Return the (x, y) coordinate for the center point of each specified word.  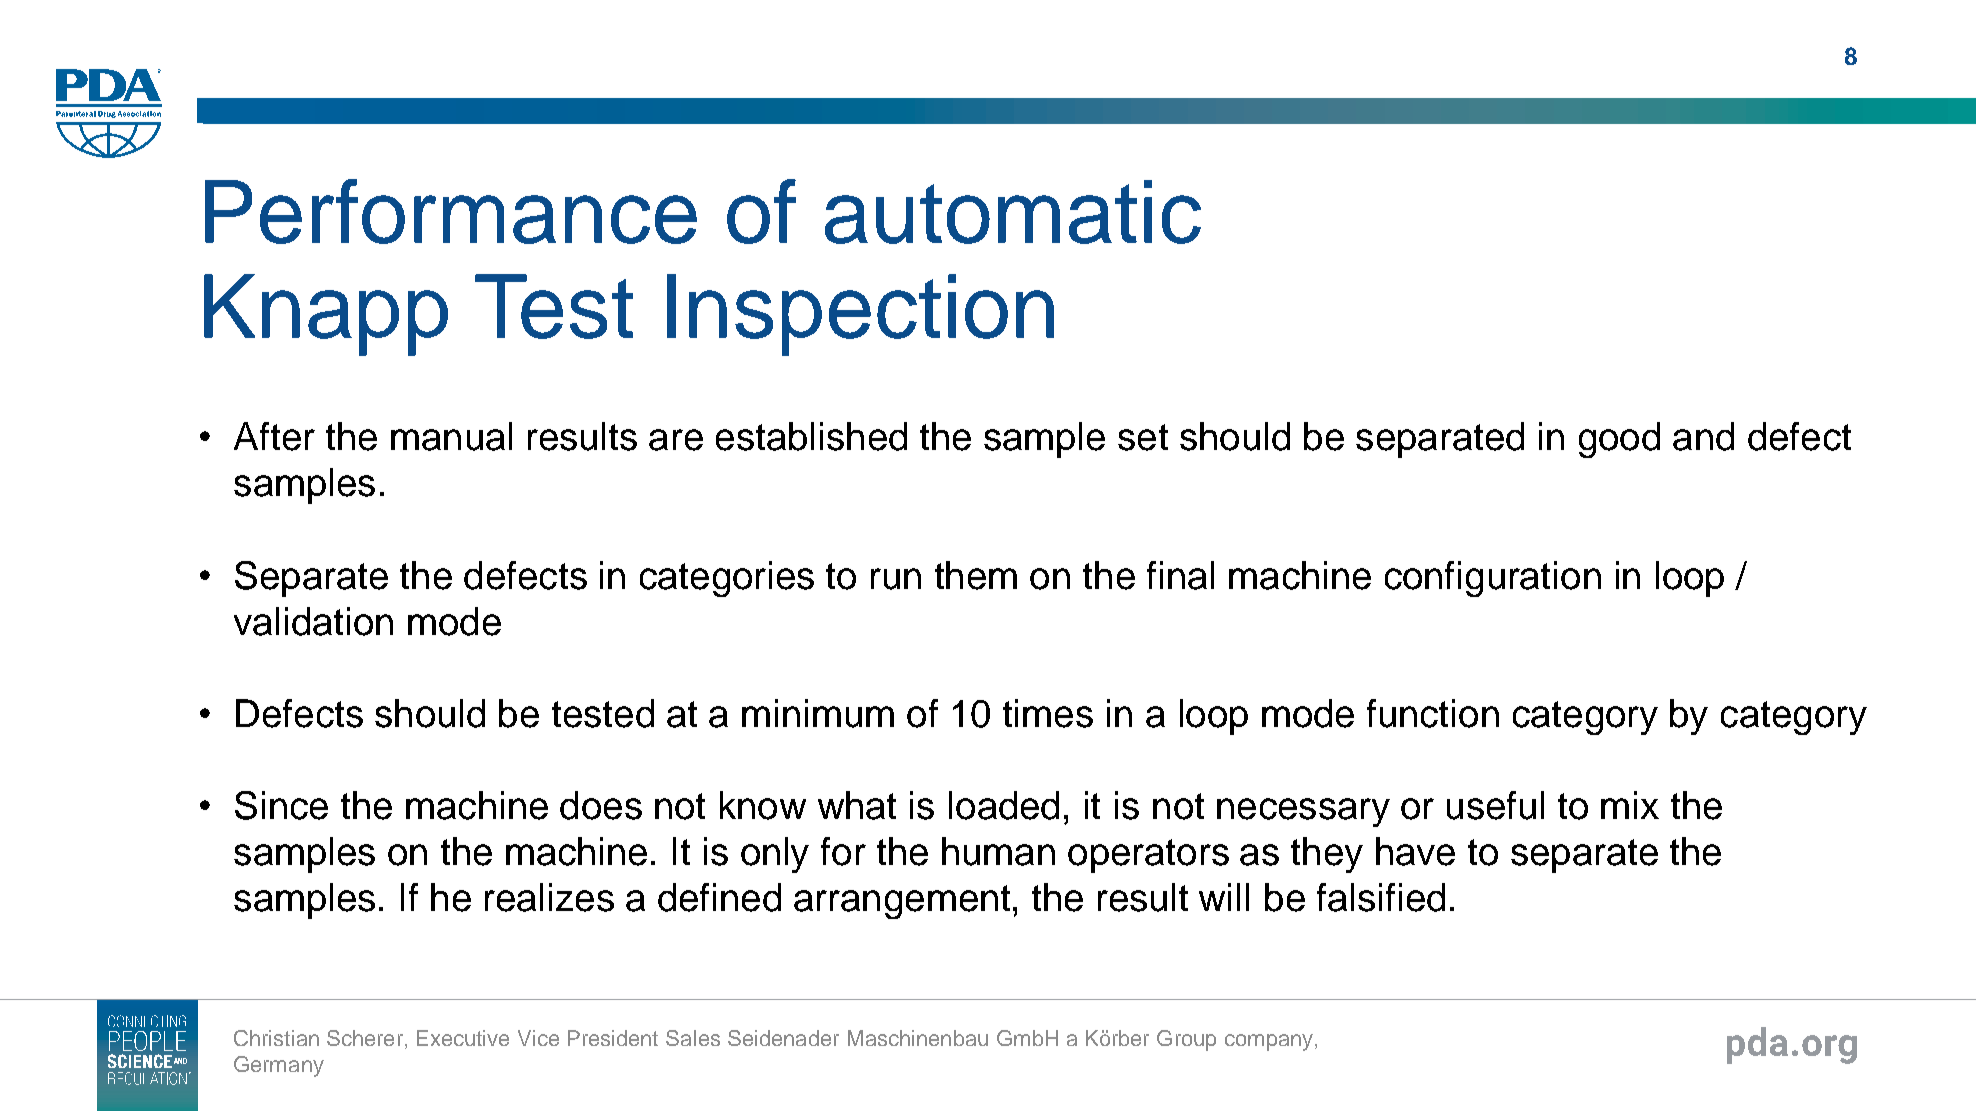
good (1619, 440)
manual (451, 436)
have (1415, 851)
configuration (1493, 579)
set (1143, 437)
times (1048, 713)
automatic (1013, 212)
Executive (463, 1038)
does (601, 805)
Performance (451, 211)
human (998, 851)
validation (313, 621)
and (1703, 436)
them (976, 575)
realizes (549, 897)
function (1433, 713)
